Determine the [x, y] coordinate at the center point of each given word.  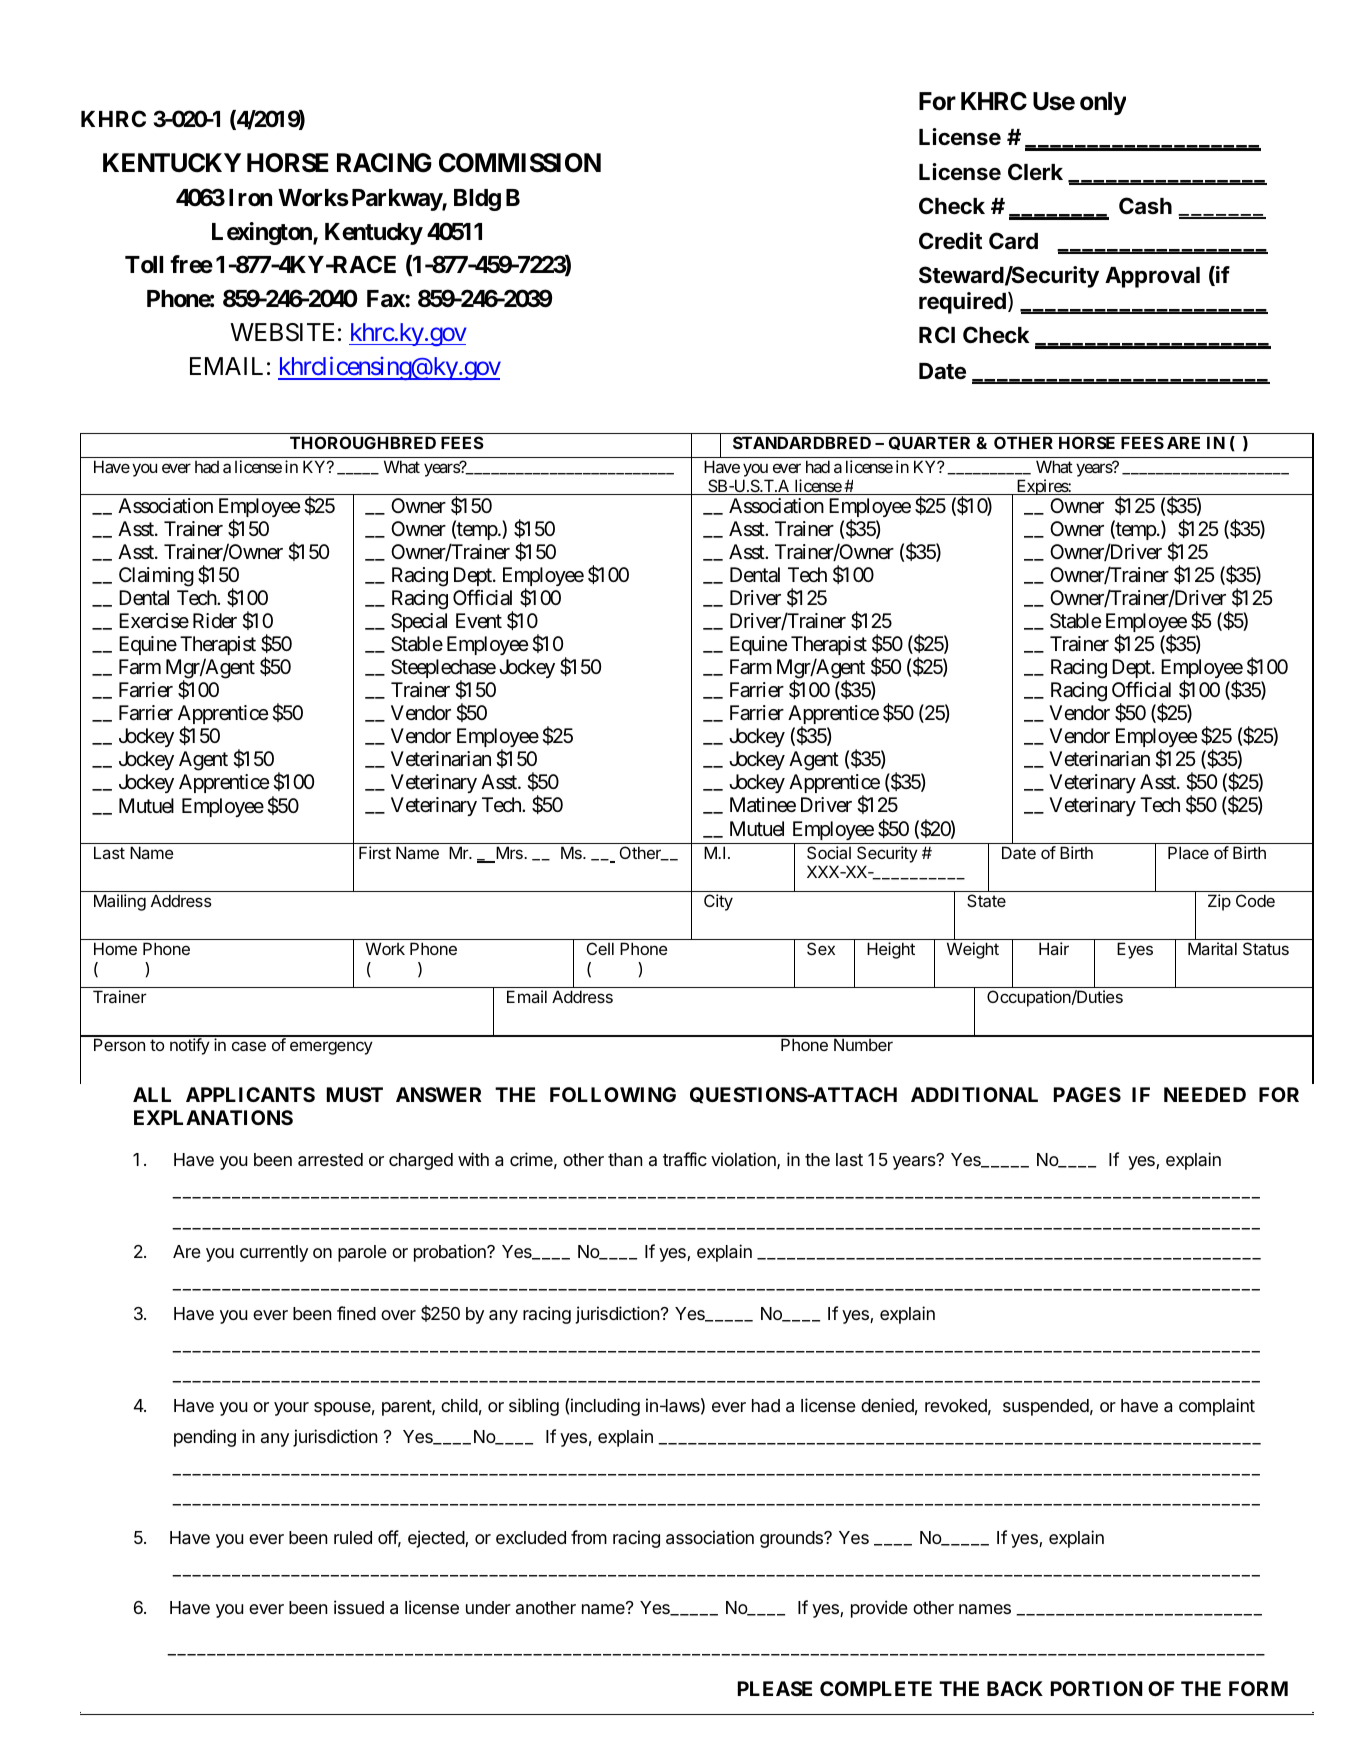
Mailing [120, 902]
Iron [250, 198]
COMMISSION [520, 163]
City [718, 902]
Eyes [1135, 950]
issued [359, 1607]
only [1103, 103]
